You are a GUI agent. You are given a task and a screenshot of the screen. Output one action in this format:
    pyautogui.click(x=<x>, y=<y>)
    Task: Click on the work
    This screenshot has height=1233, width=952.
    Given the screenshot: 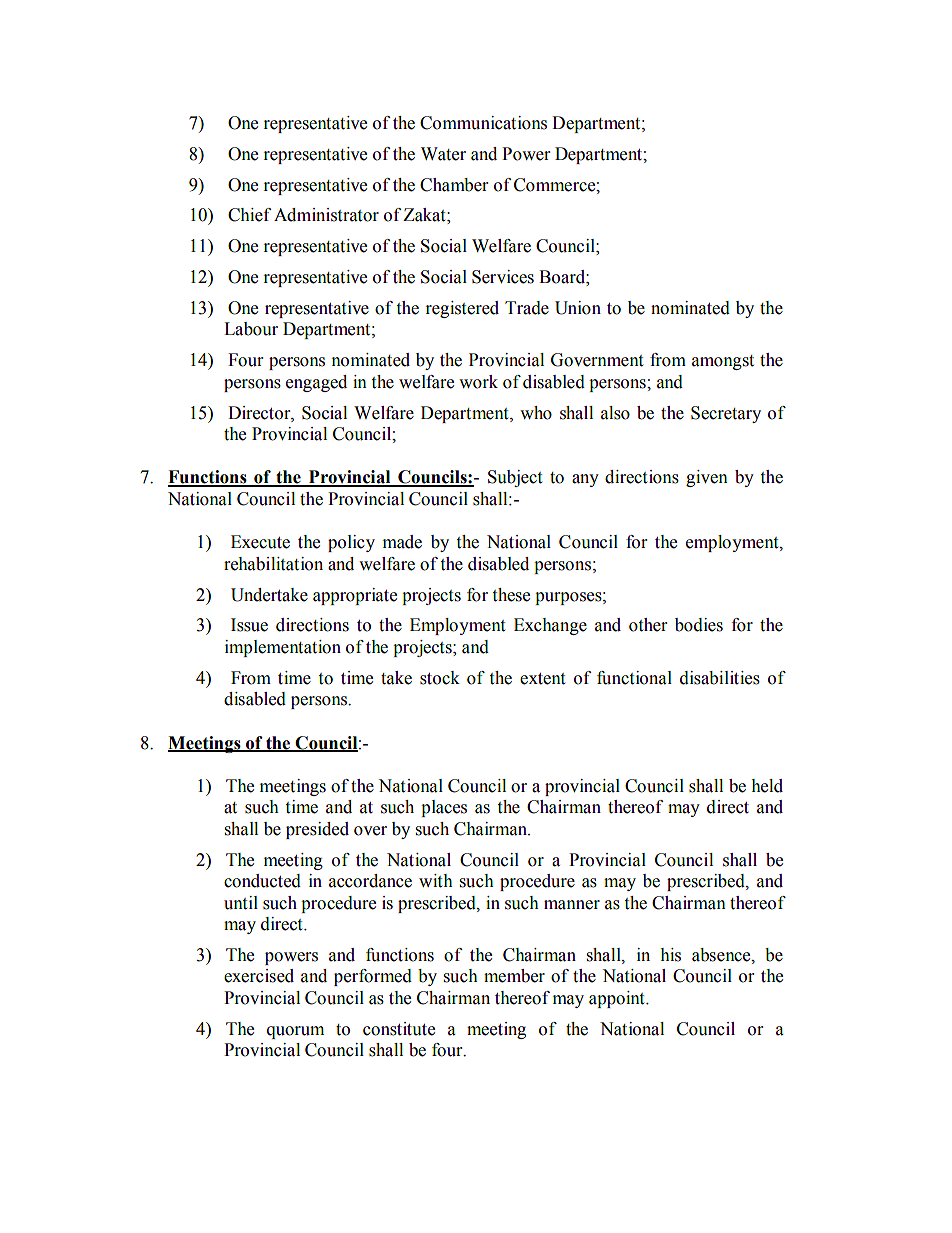 What is the action you would take?
    pyautogui.click(x=478, y=382)
